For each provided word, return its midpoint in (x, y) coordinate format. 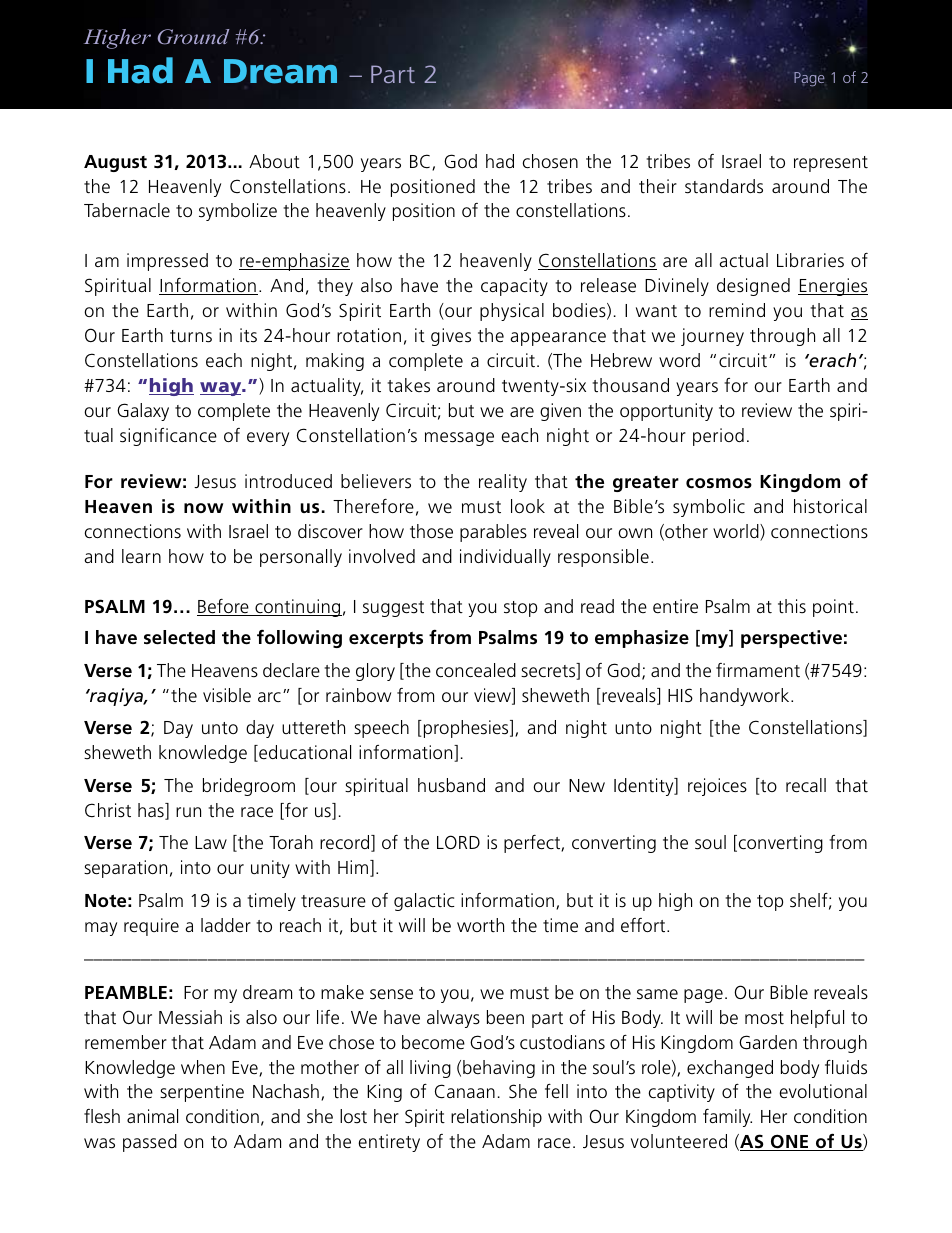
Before (224, 607)
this (792, 606)
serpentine (202, 1093)
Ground (193, 37)
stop (520, 609)
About (274, 161)
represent (831, 164)
